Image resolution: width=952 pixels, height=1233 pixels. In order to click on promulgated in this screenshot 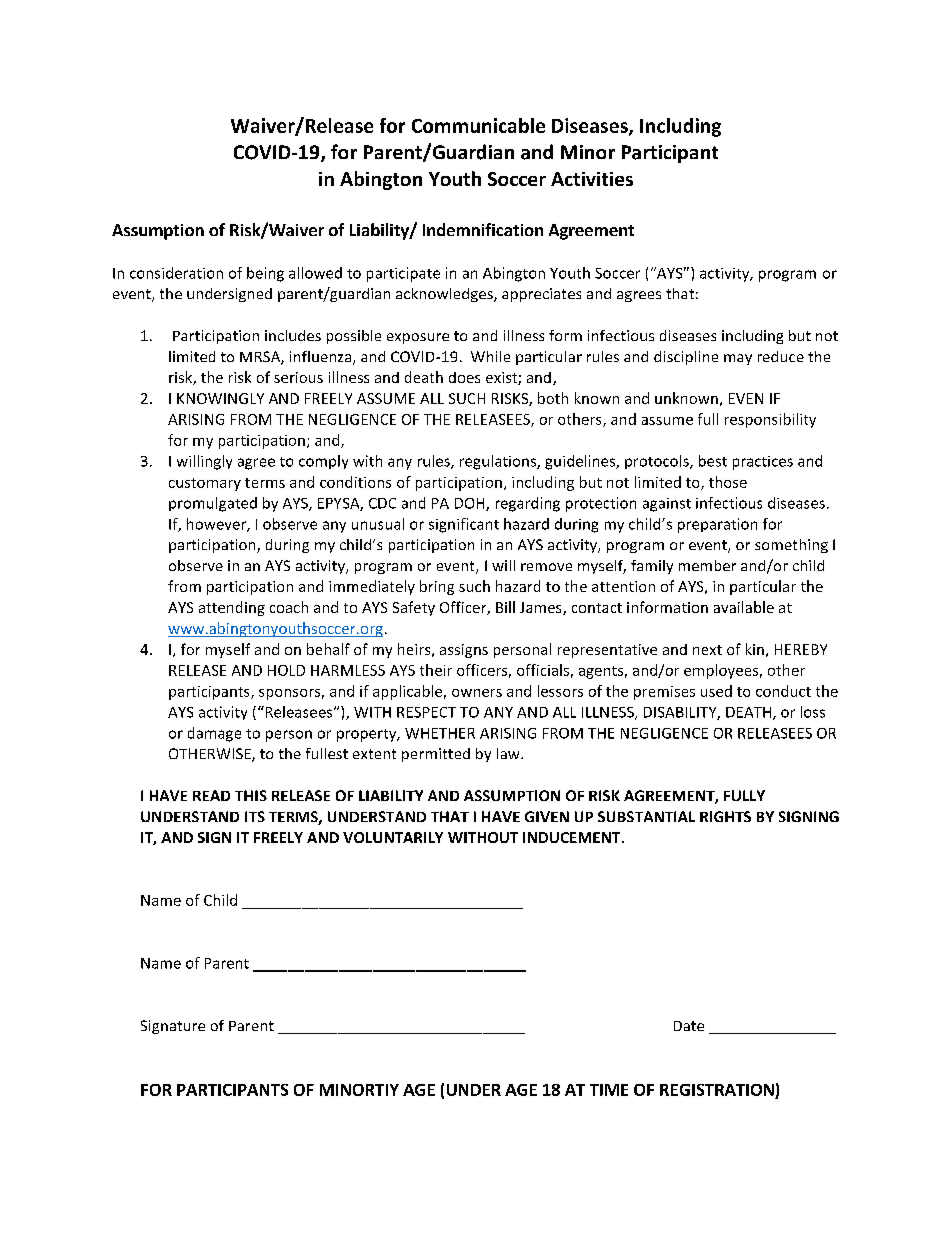, I will do `click(213, 504)`.
